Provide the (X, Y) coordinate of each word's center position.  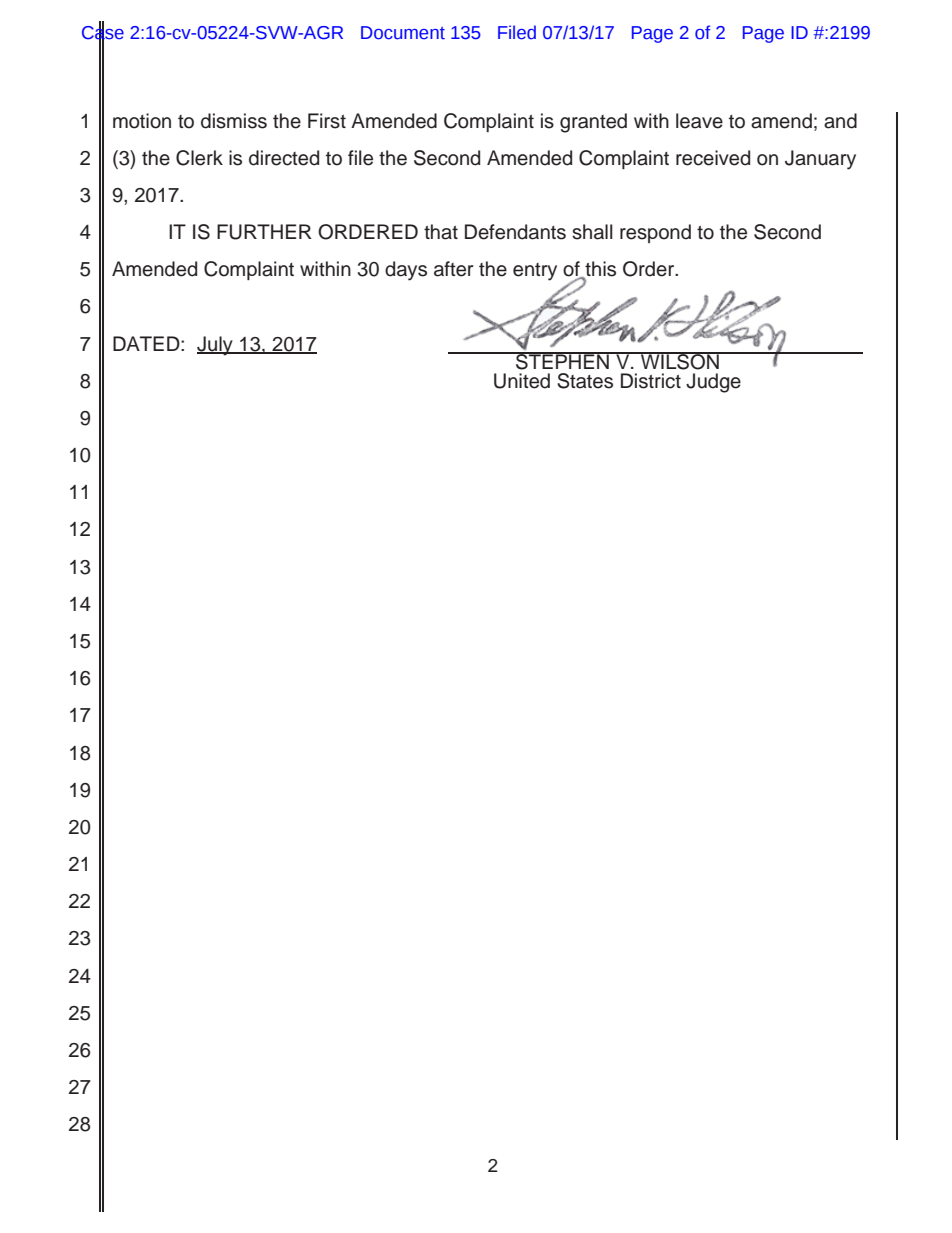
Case (103, 32)
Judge (713, 383)
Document (403, 33)
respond (655, 233)
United (522, 381)
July (216, 346)
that (441, 232)
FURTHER (264, 232)
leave (699, 121)
